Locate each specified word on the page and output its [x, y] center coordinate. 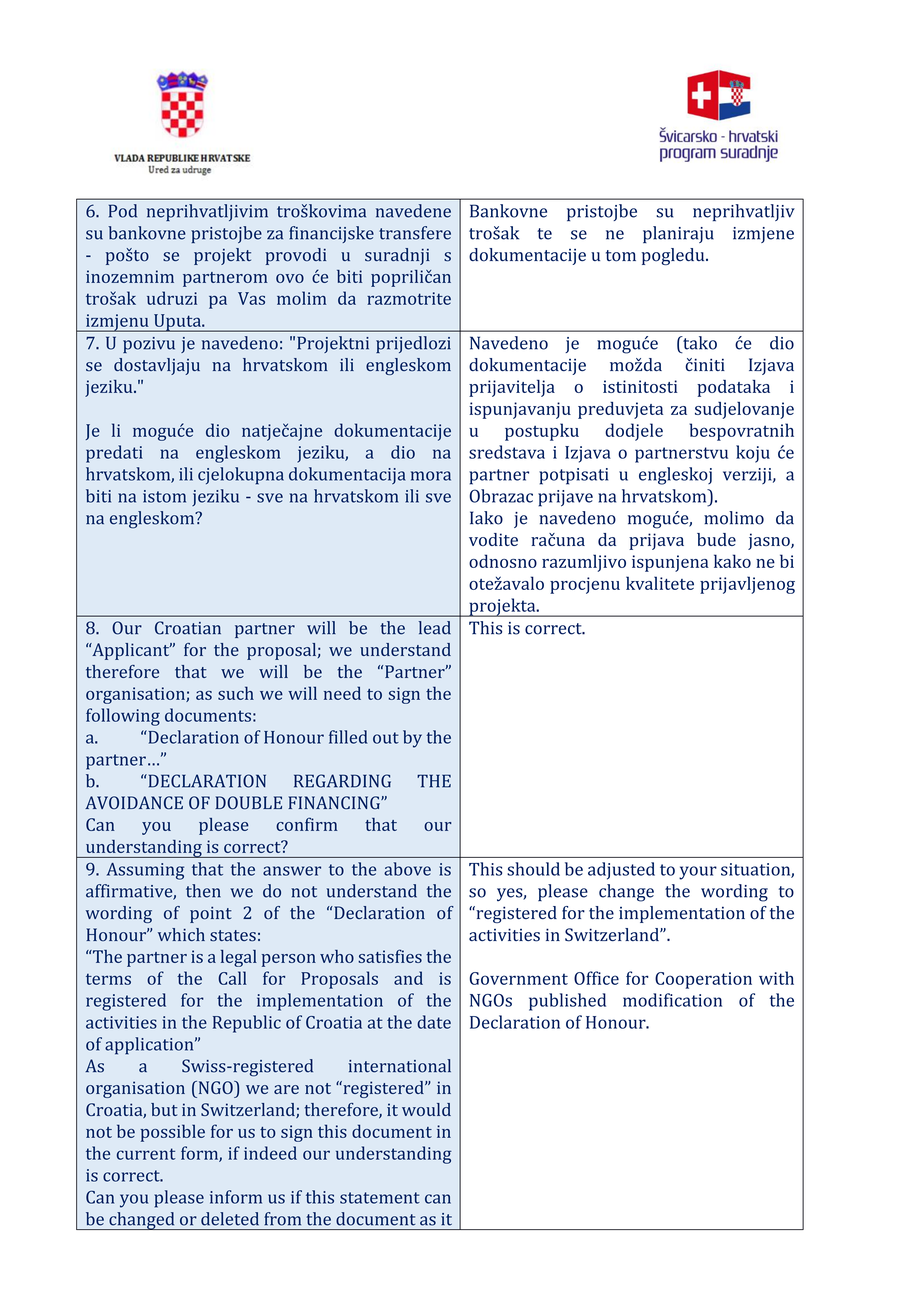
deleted [230, 1219]
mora [431, 476]
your [698, 873]
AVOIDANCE [134, 803]
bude [716, 539]
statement [380, 1198]
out [386, 738]
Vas [251, 298]
